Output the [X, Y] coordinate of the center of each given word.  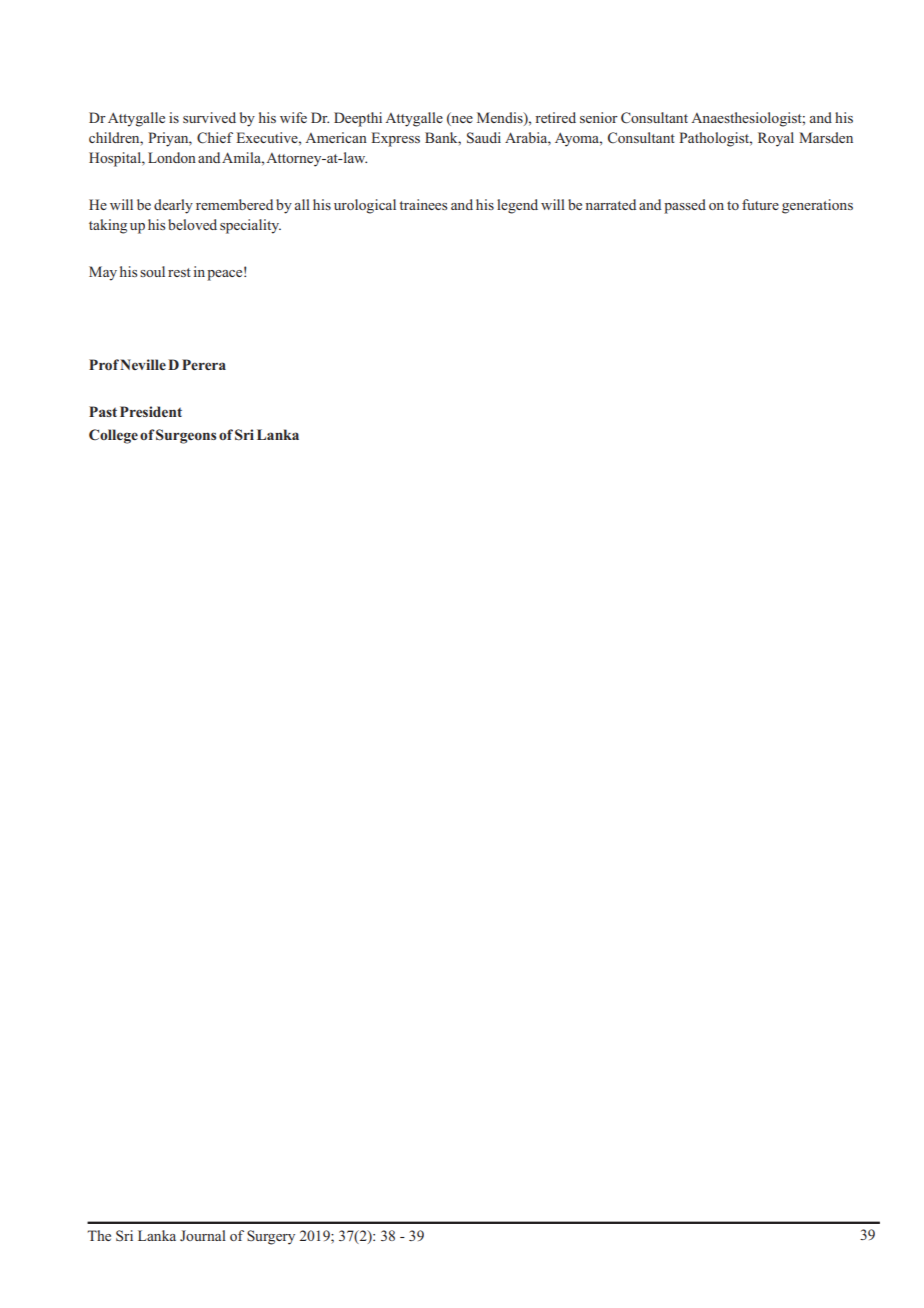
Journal [203, 1235]
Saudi [484, 138]
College [113, 436]
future [760, 204]
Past [103, 411]
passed [685, 206]
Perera [204, 364]
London [172, 157]
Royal [776, 139]
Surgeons [186, 436]
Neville [143, 364]
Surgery [271, 1237]
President [151, 411]
